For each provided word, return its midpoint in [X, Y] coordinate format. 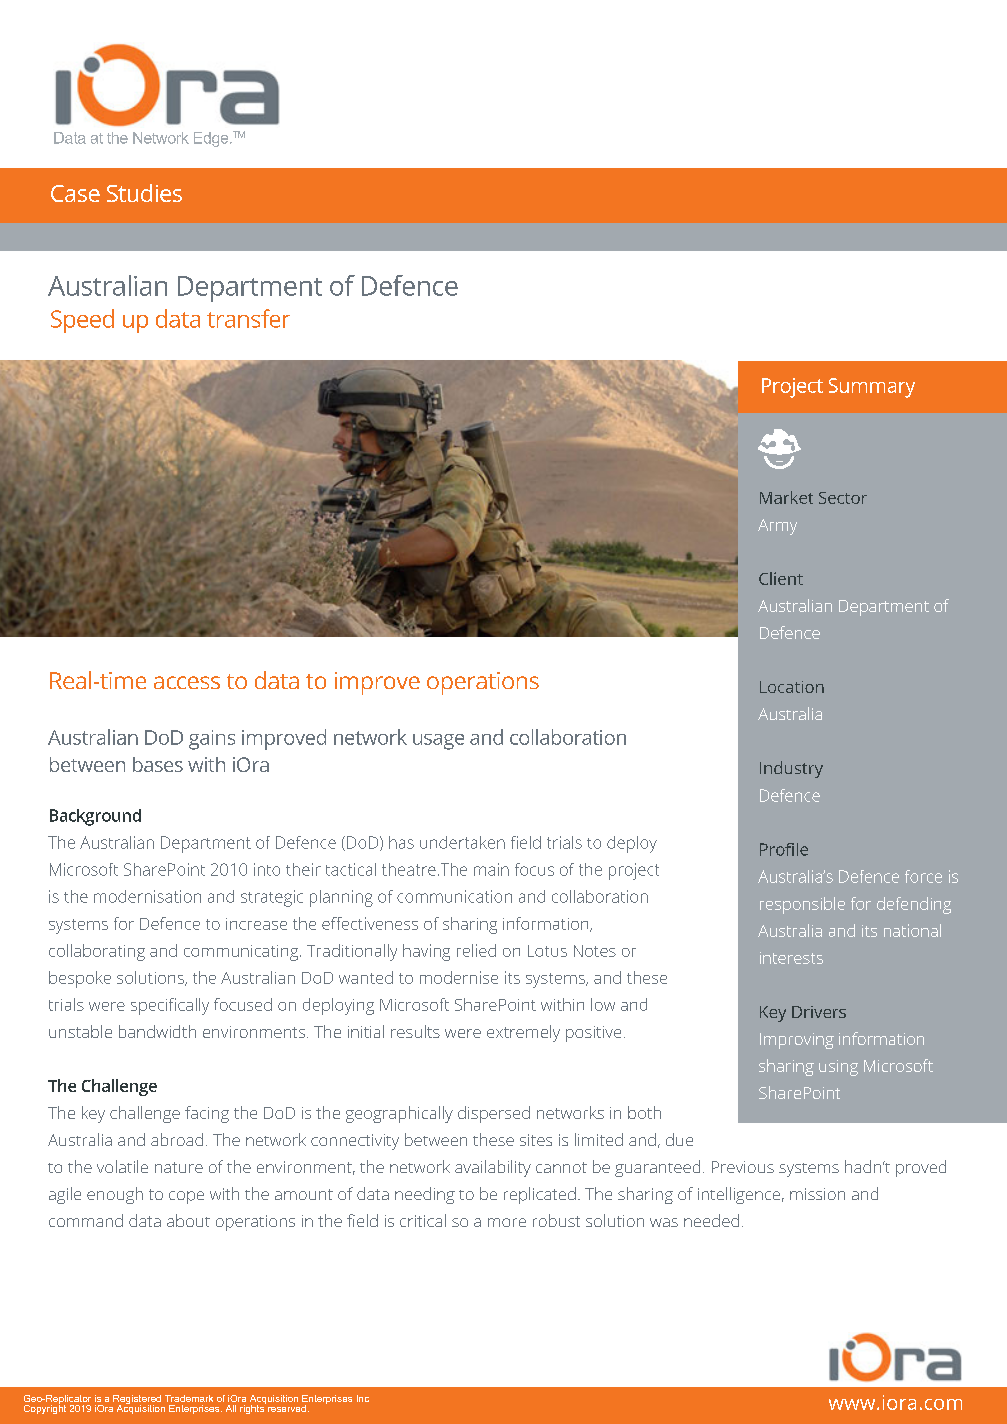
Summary [872, 388]
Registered [137, 1400]
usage [438, 742]
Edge [212, 139]
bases [158, 764]
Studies [144, 193]
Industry [791, 769]
